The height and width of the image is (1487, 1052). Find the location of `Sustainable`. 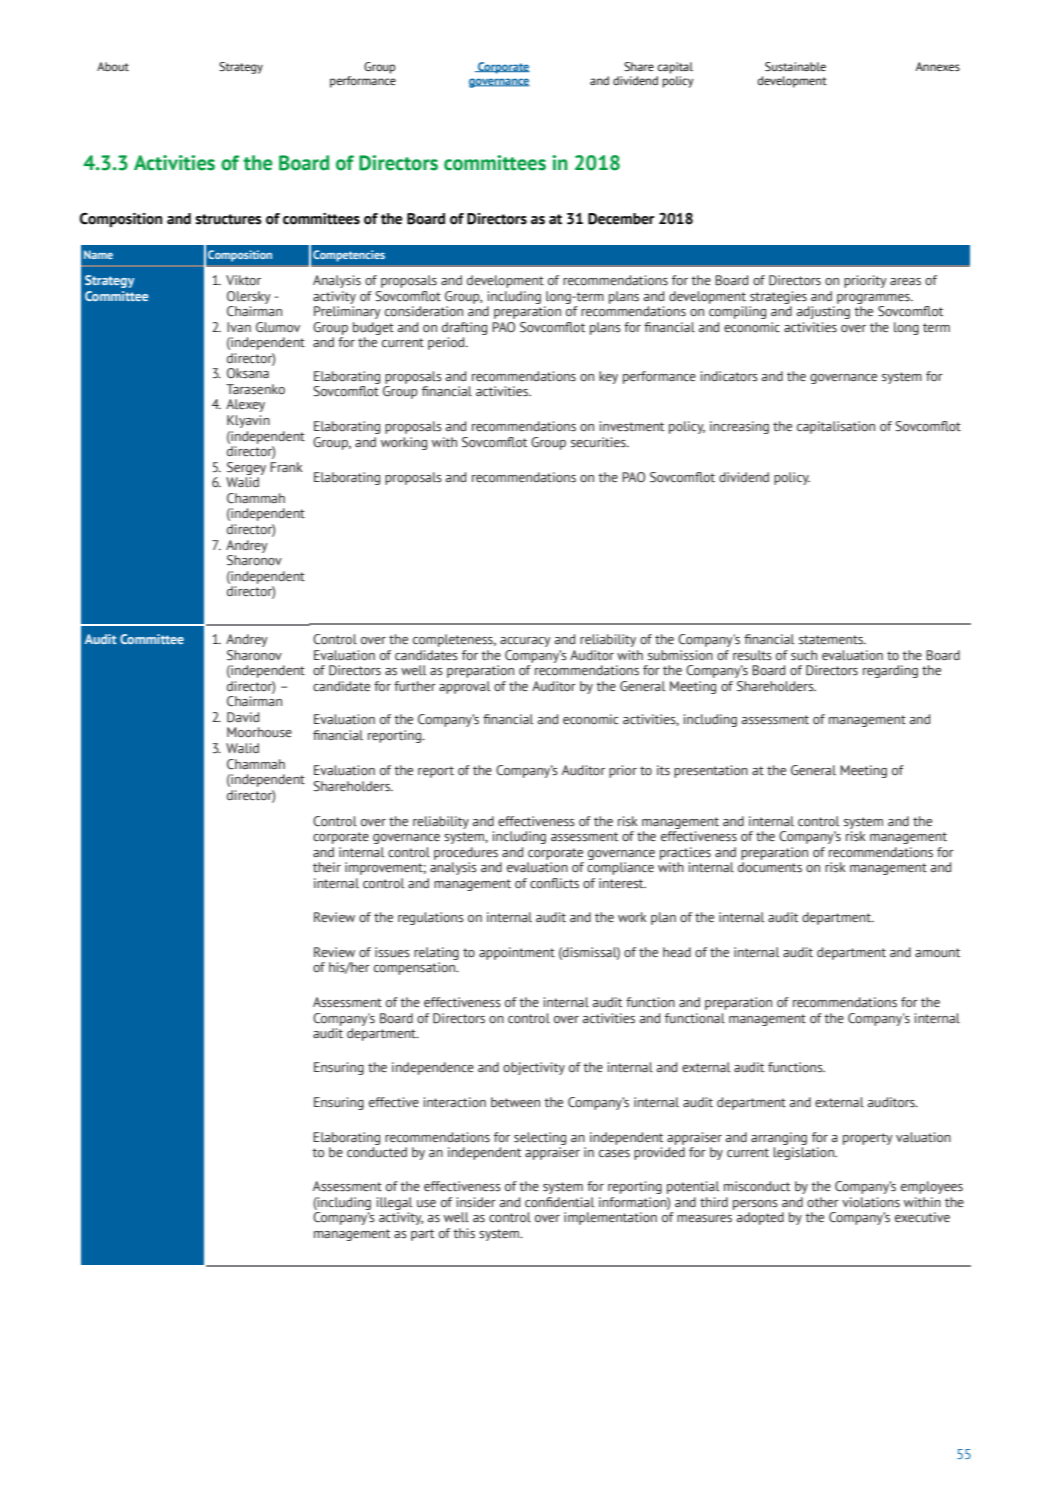

Sustainable is located at coordinates (795, 67).
